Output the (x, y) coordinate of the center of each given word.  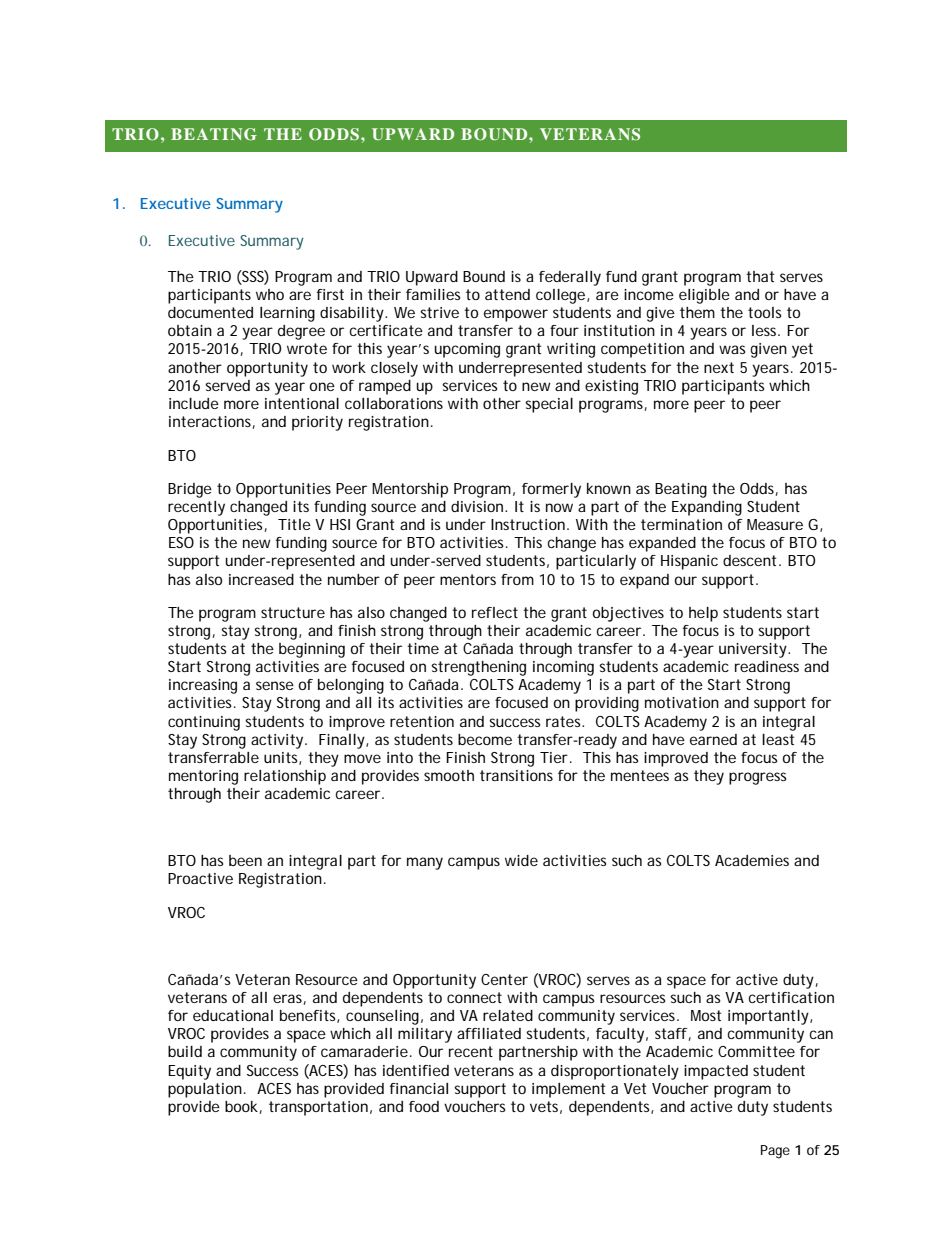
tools (765, 312)
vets (544, 1106)
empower (516, 315)
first (330, 294)
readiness (767, 666)
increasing (203, 686)
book (241, 1106)
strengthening (478, 668)
